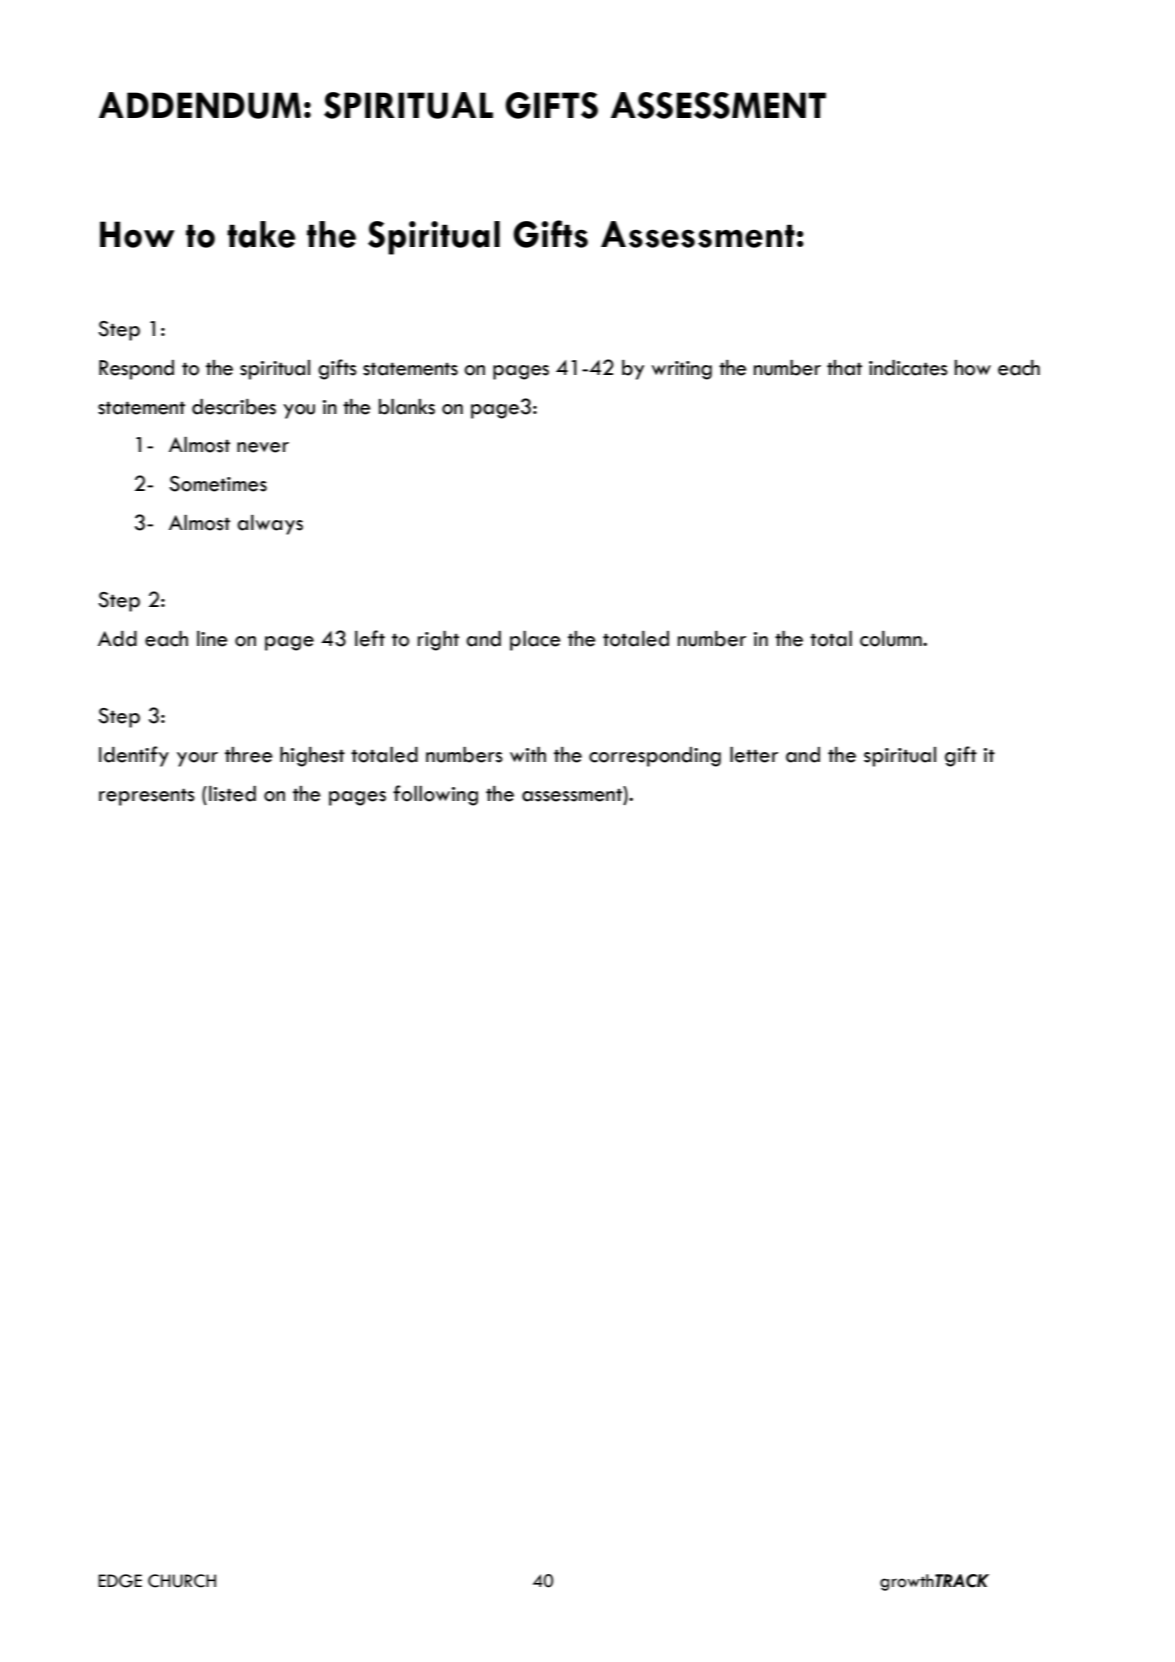  Describe the element at coordinates (844, 368) in the page. I see `that` at that location.
